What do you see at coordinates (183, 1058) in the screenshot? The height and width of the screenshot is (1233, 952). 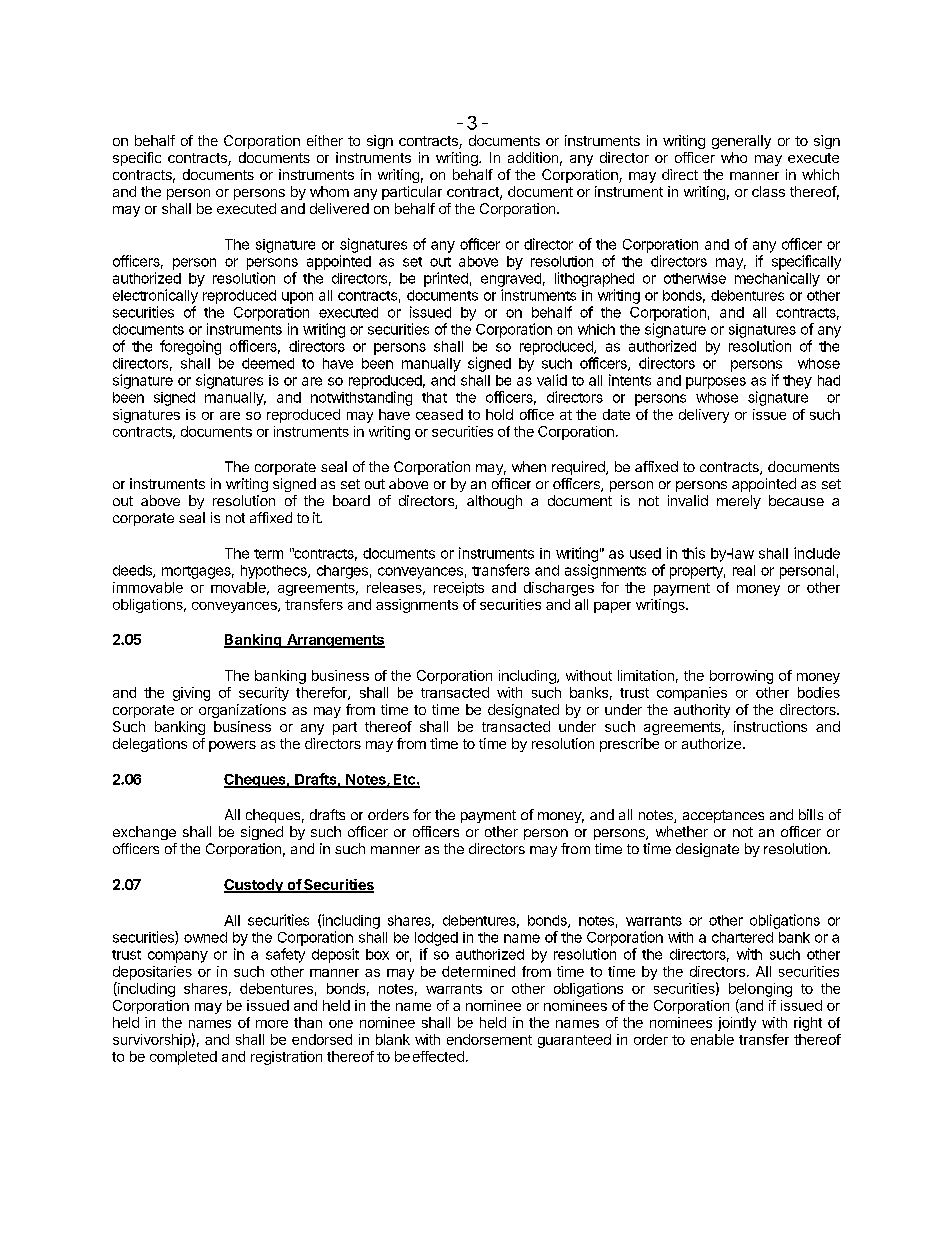 I see `completed` at bounding box center [183, 1058].
